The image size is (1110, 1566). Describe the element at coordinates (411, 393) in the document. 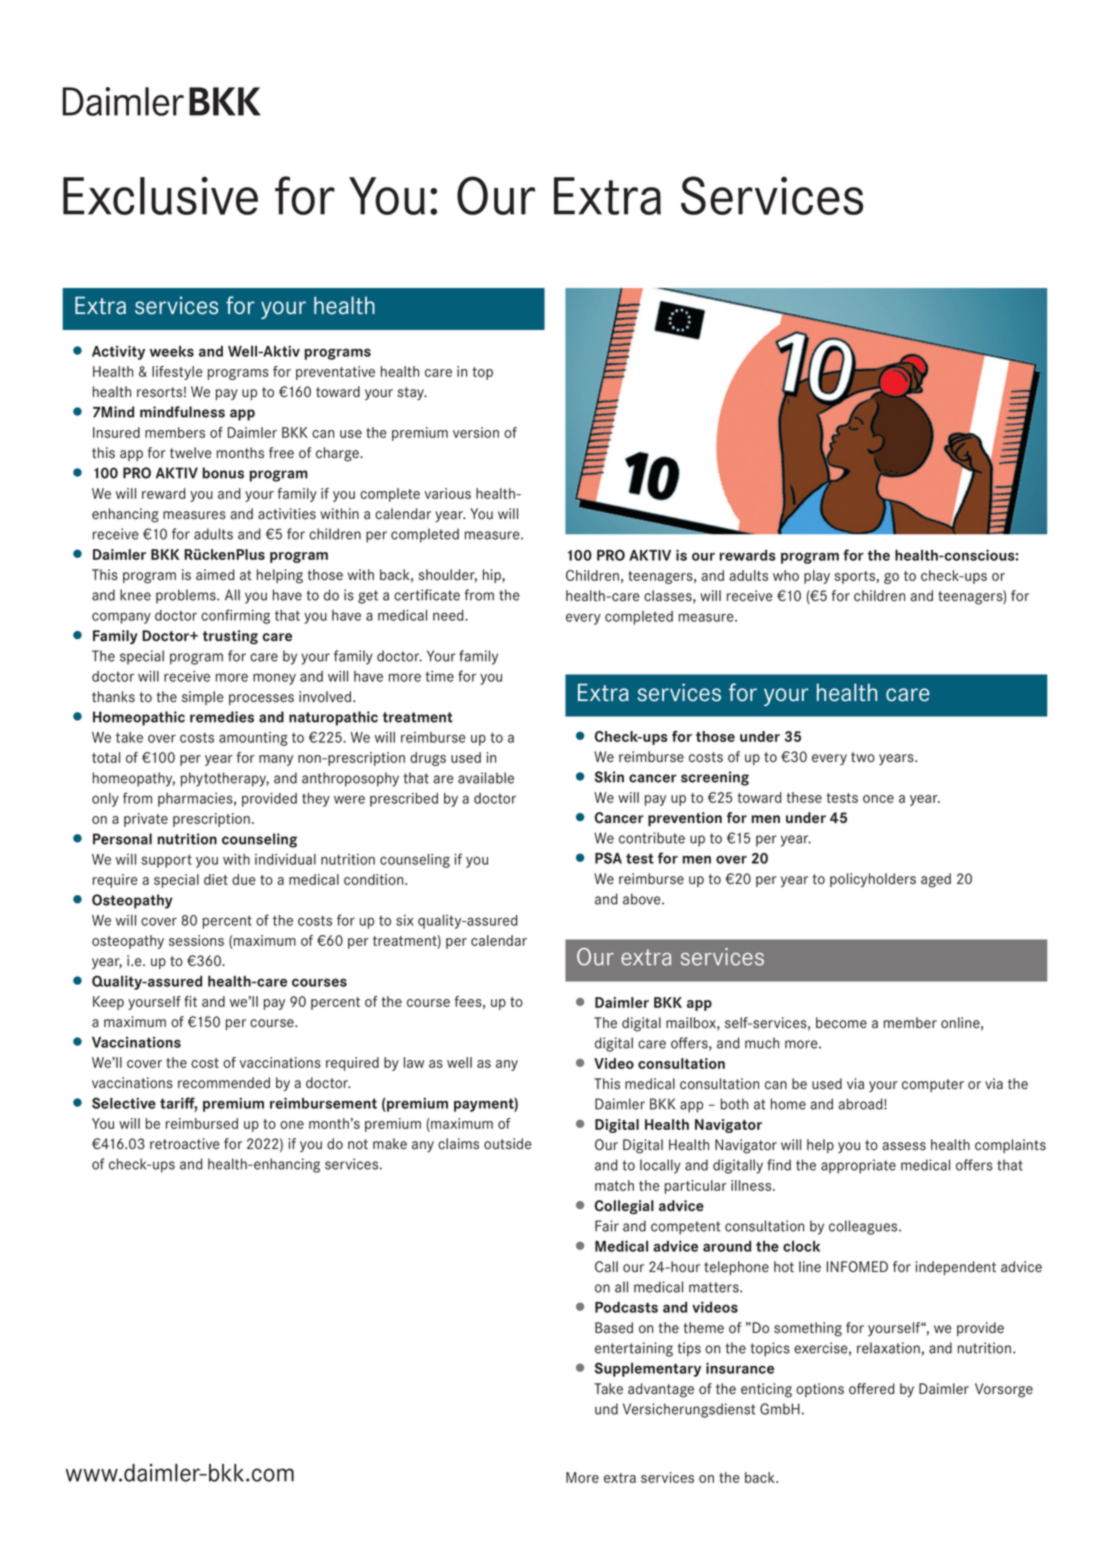

I see `stay` at that location.
